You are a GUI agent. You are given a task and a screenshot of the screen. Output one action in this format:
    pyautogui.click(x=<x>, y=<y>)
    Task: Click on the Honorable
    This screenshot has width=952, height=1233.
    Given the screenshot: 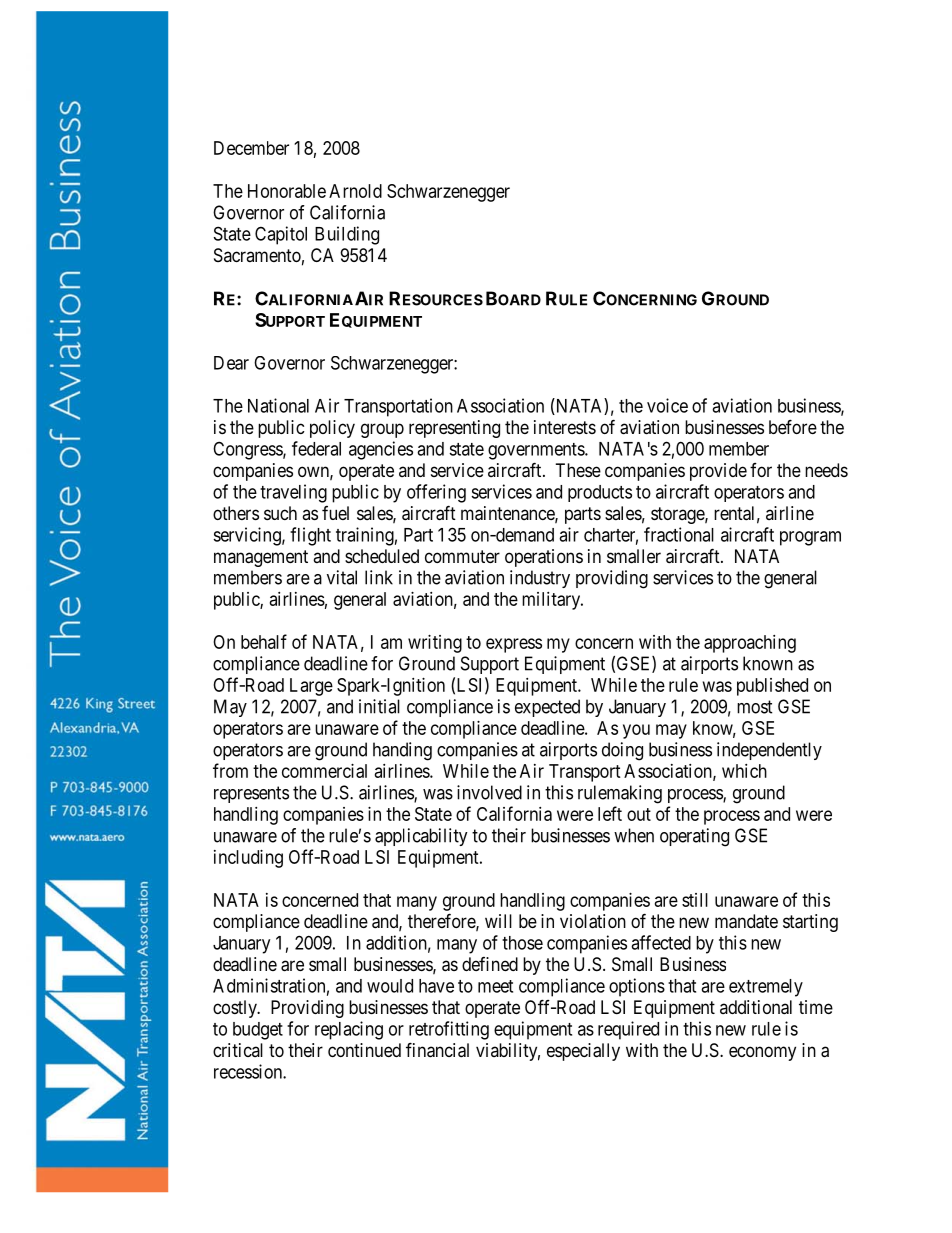 What is the action you would take?
    pyautogui.click(x=287, y=191)
